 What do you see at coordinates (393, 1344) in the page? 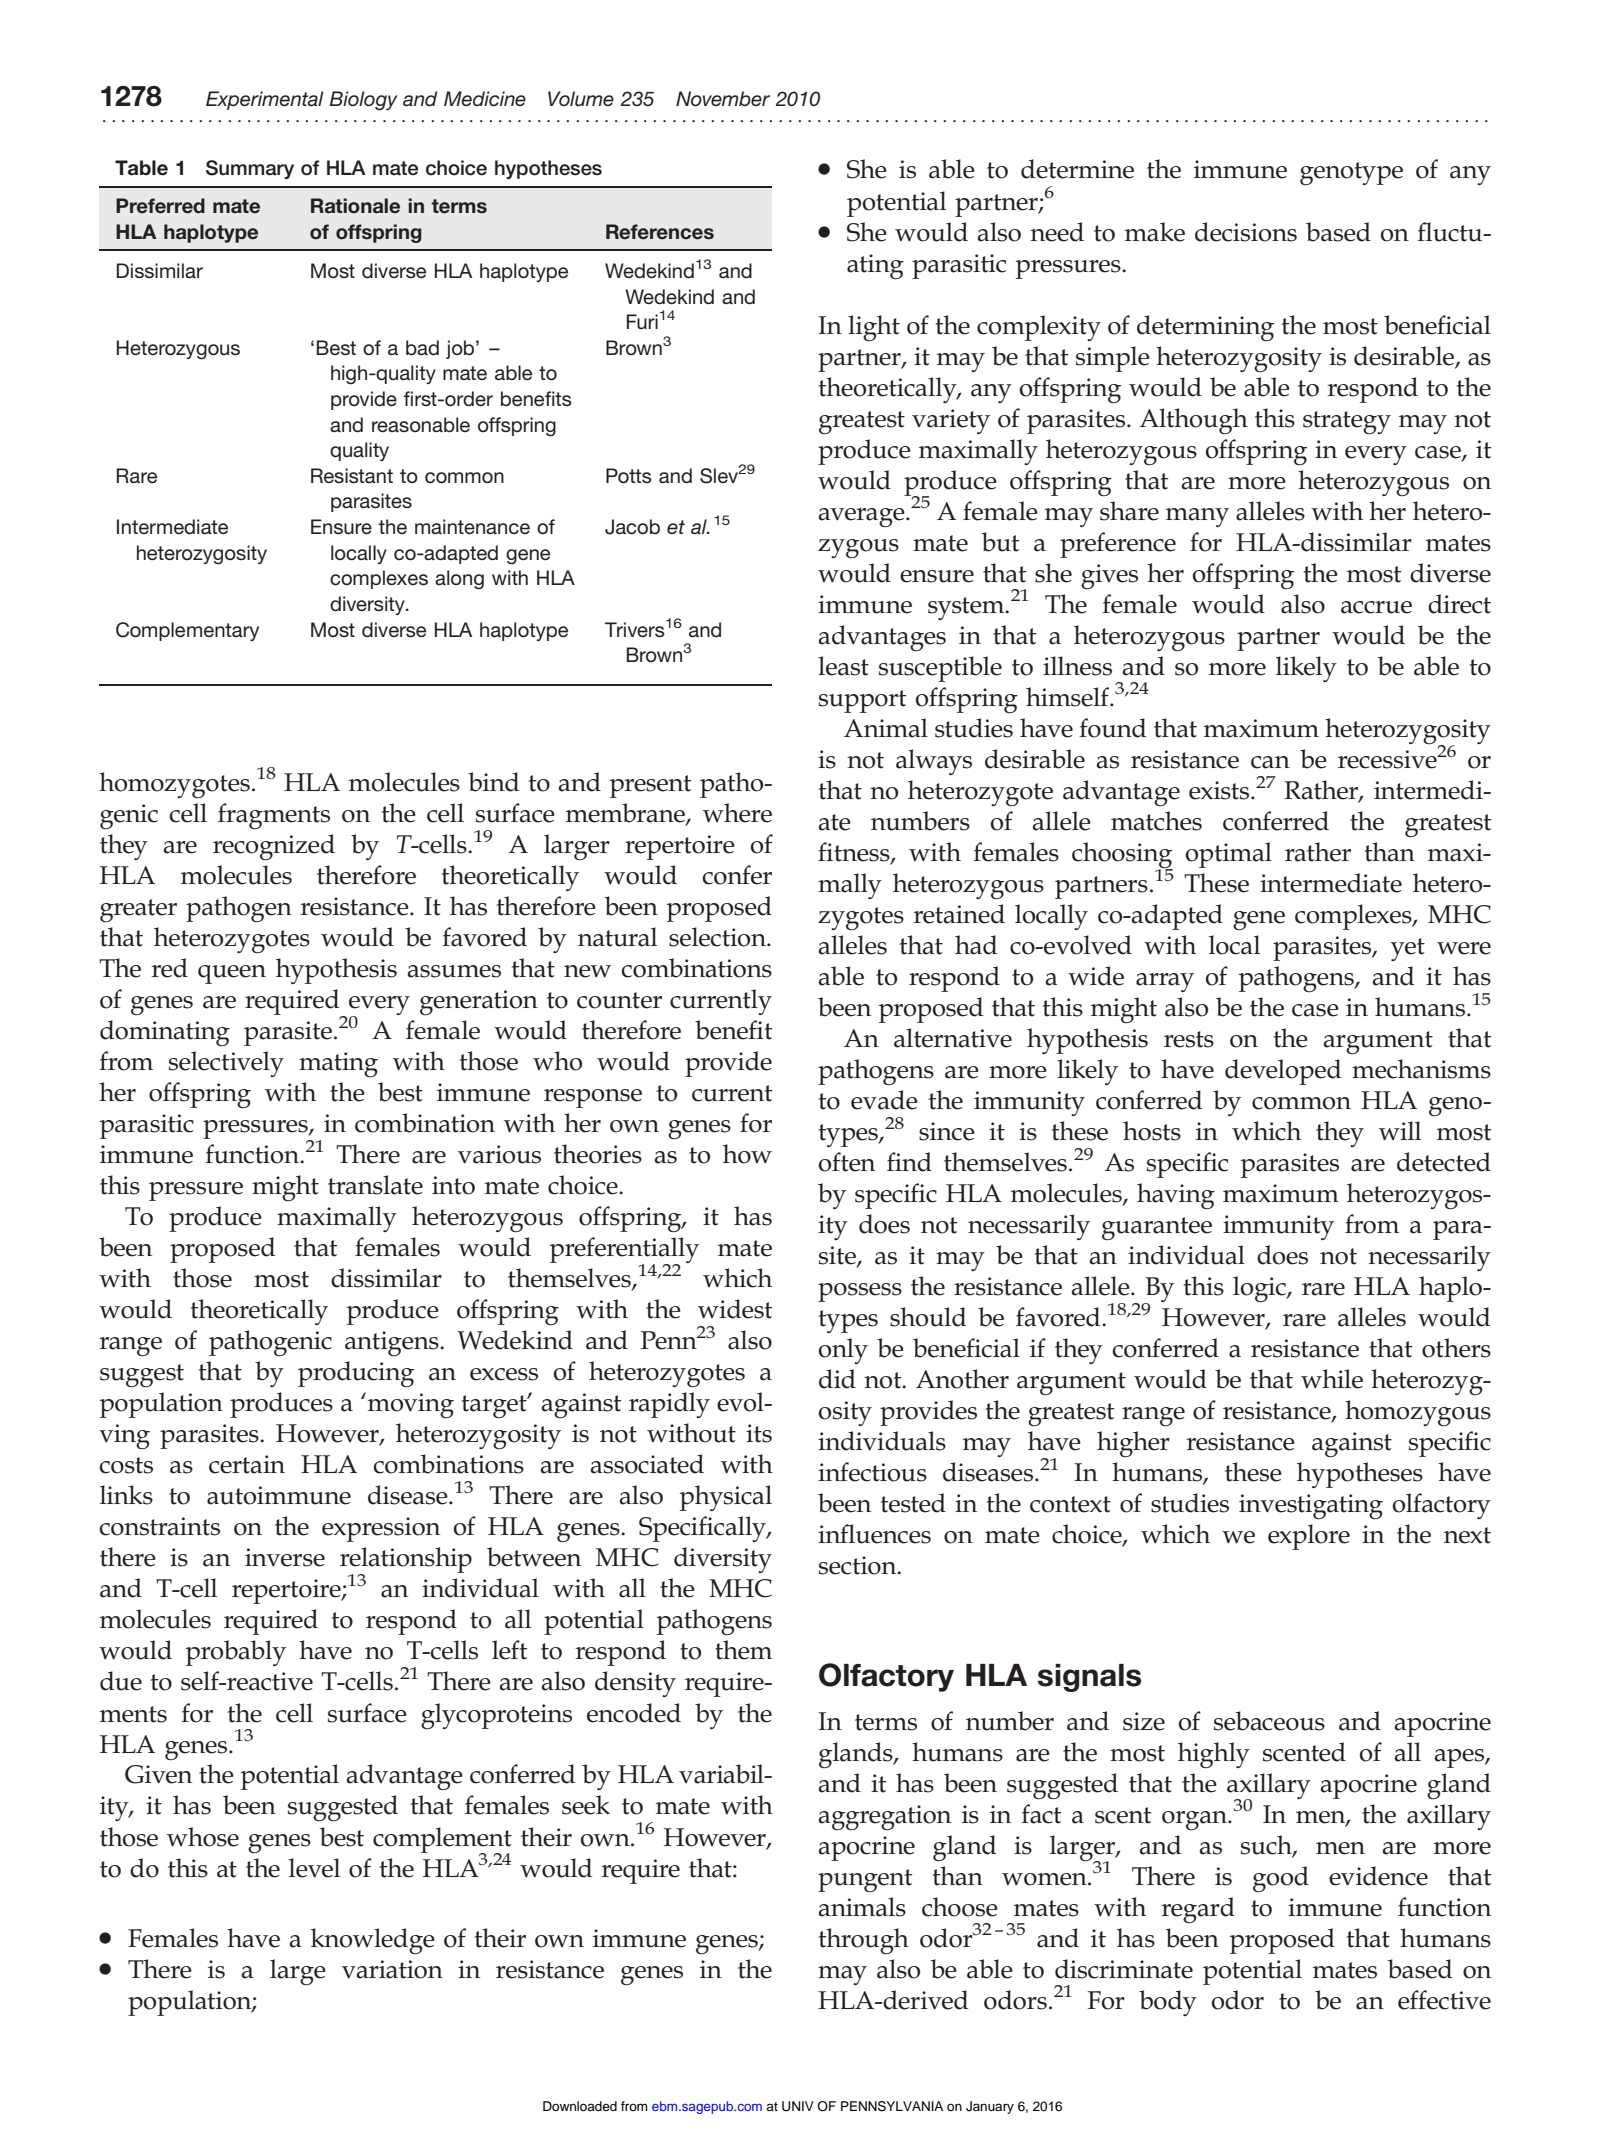
I see `antigens` at bounding box center [393, 1344].
